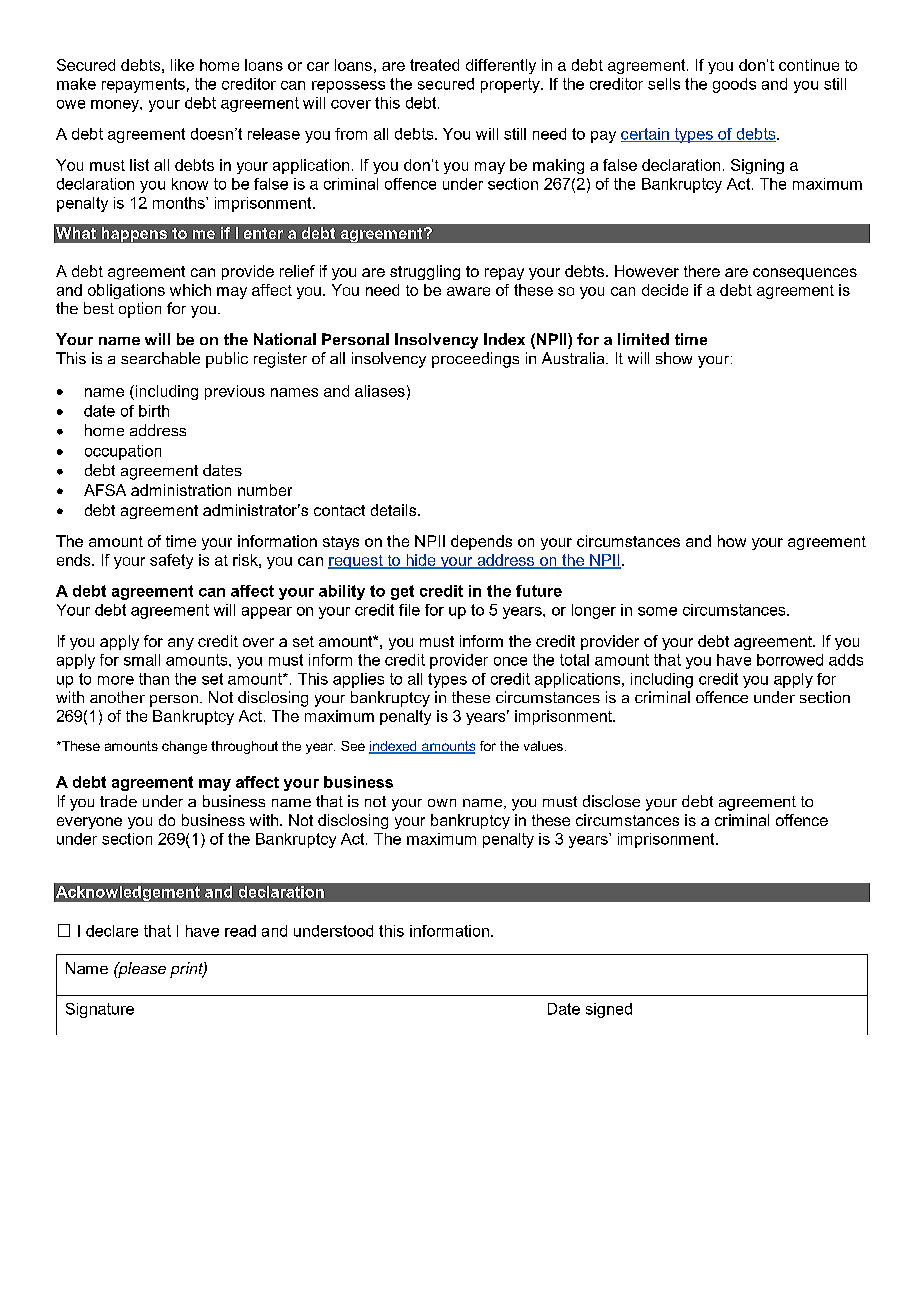  Describe the element at coordinates (734, 85) in the document. I see `goods` at that location.
